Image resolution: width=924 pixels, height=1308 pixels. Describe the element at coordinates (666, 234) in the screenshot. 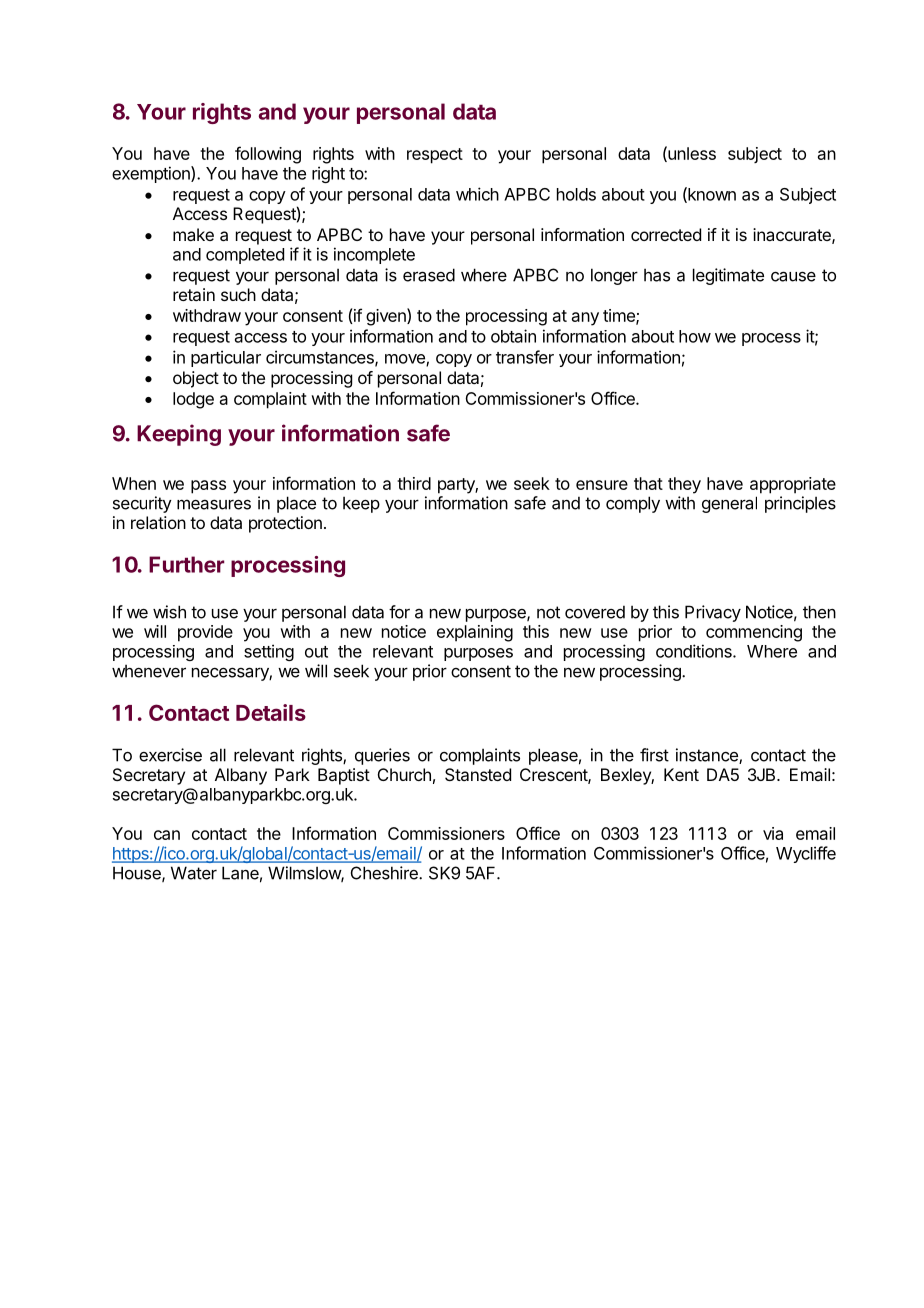

I see `corrected` at that location.
